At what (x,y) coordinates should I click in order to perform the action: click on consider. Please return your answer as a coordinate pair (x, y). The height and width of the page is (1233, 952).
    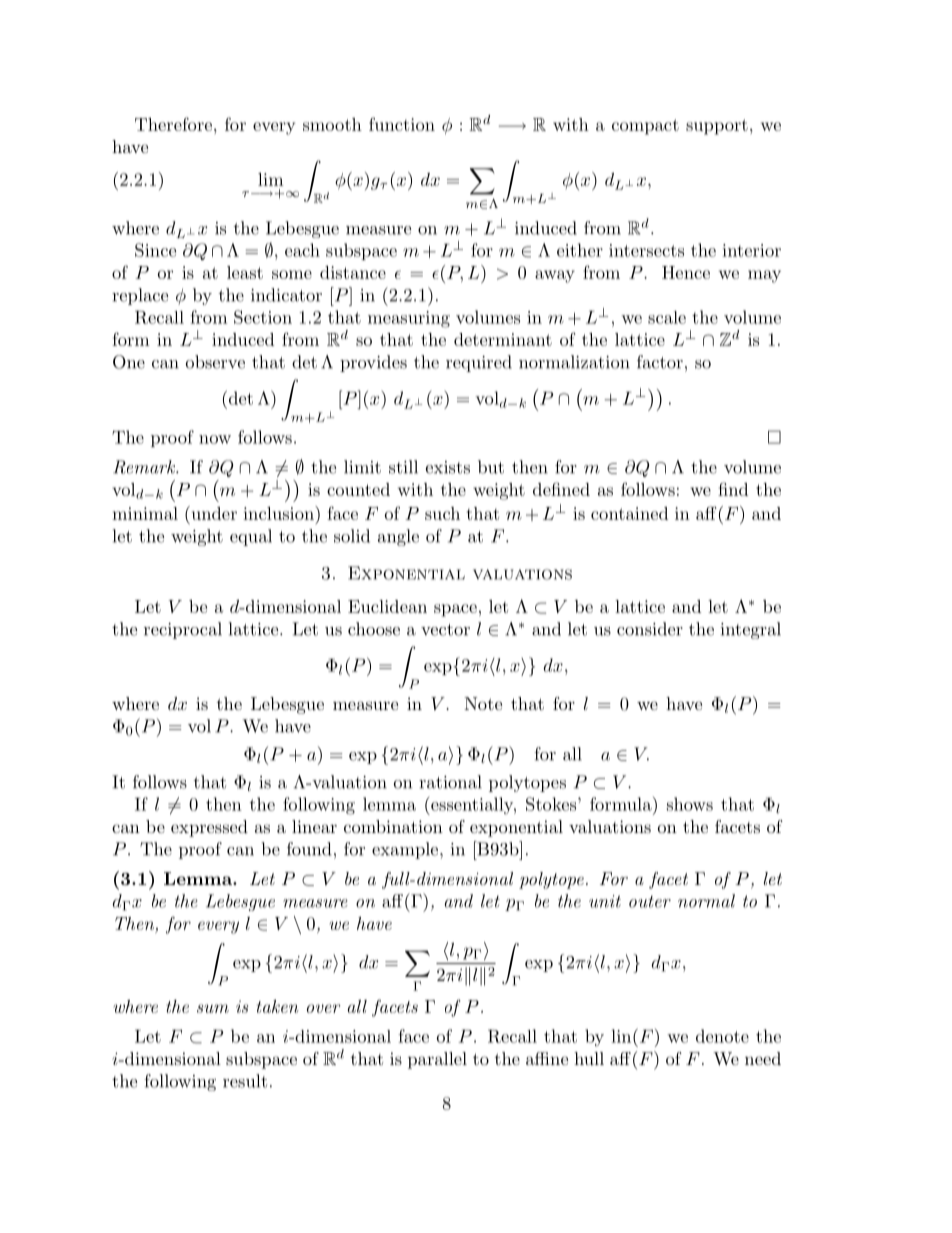
    Looking at the image, I should click on (650, 629).
